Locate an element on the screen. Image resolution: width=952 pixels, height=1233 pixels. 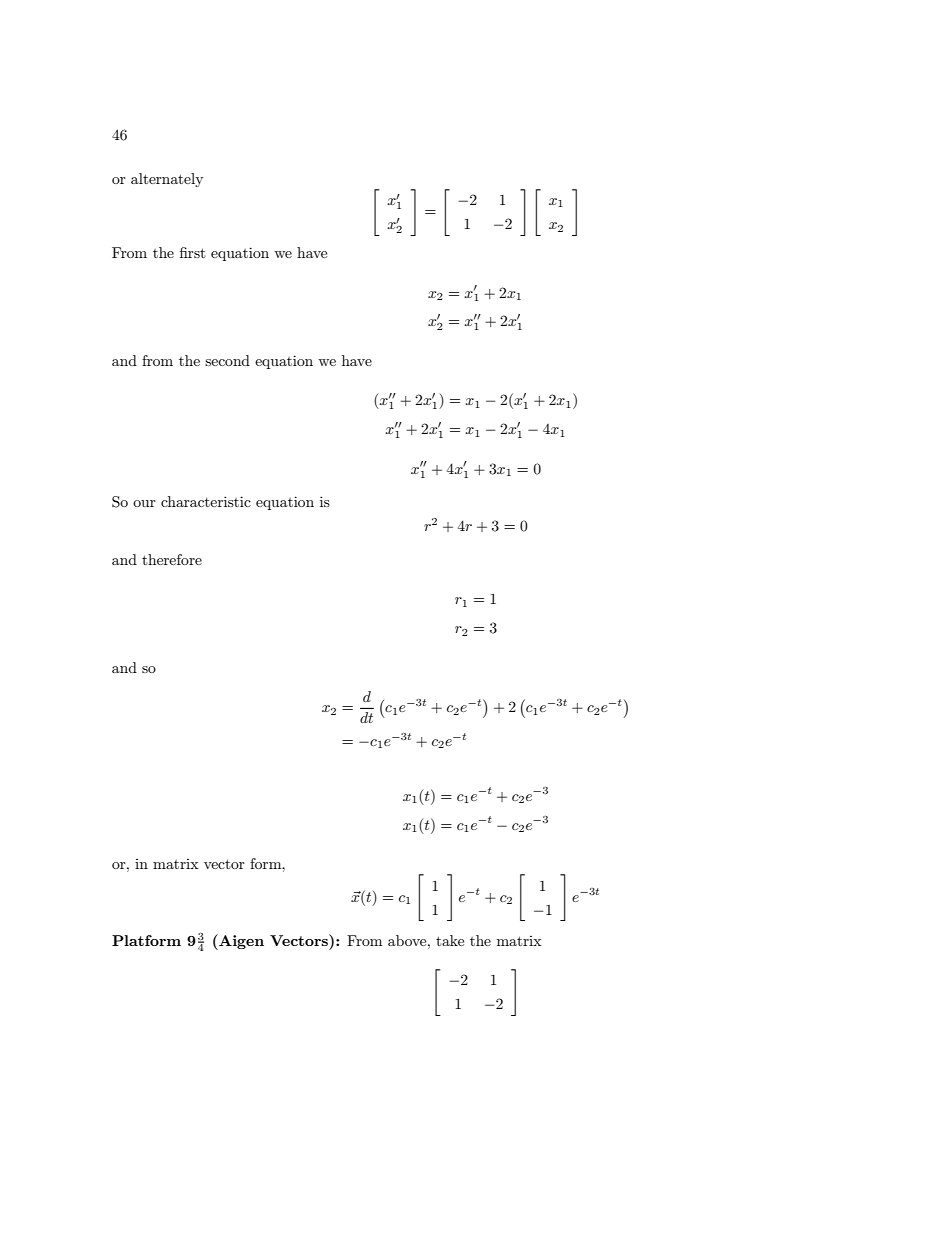
characteristic is located at coordinates (206, 501).
